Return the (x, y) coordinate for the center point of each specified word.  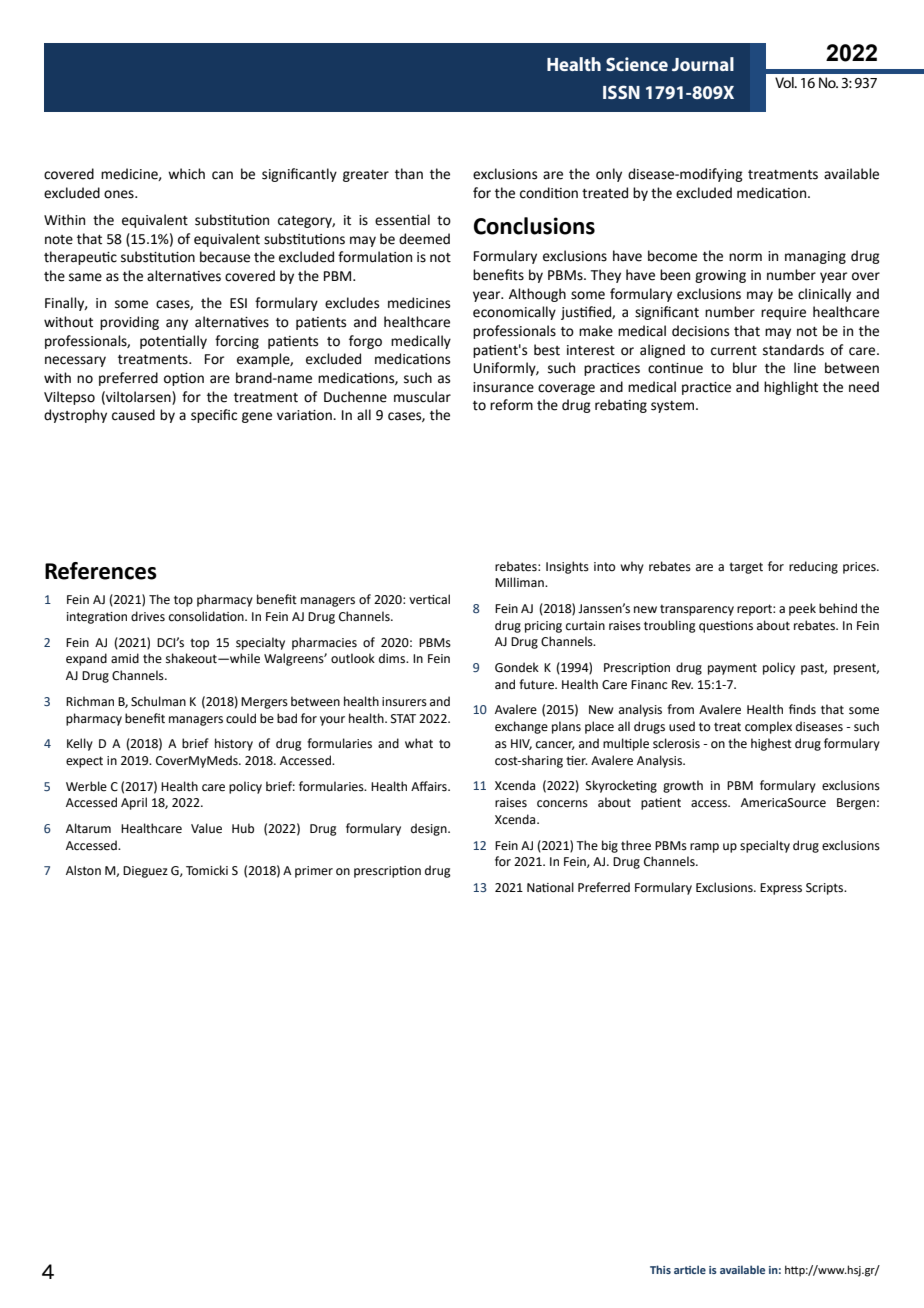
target (746, 568)
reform (511, 405)
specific (214, 416)
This (660, 1269)
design (430, 829)
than (409, 174)
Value (206, 828)
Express (781, 889)
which (186, 174)
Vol (785, 82)
